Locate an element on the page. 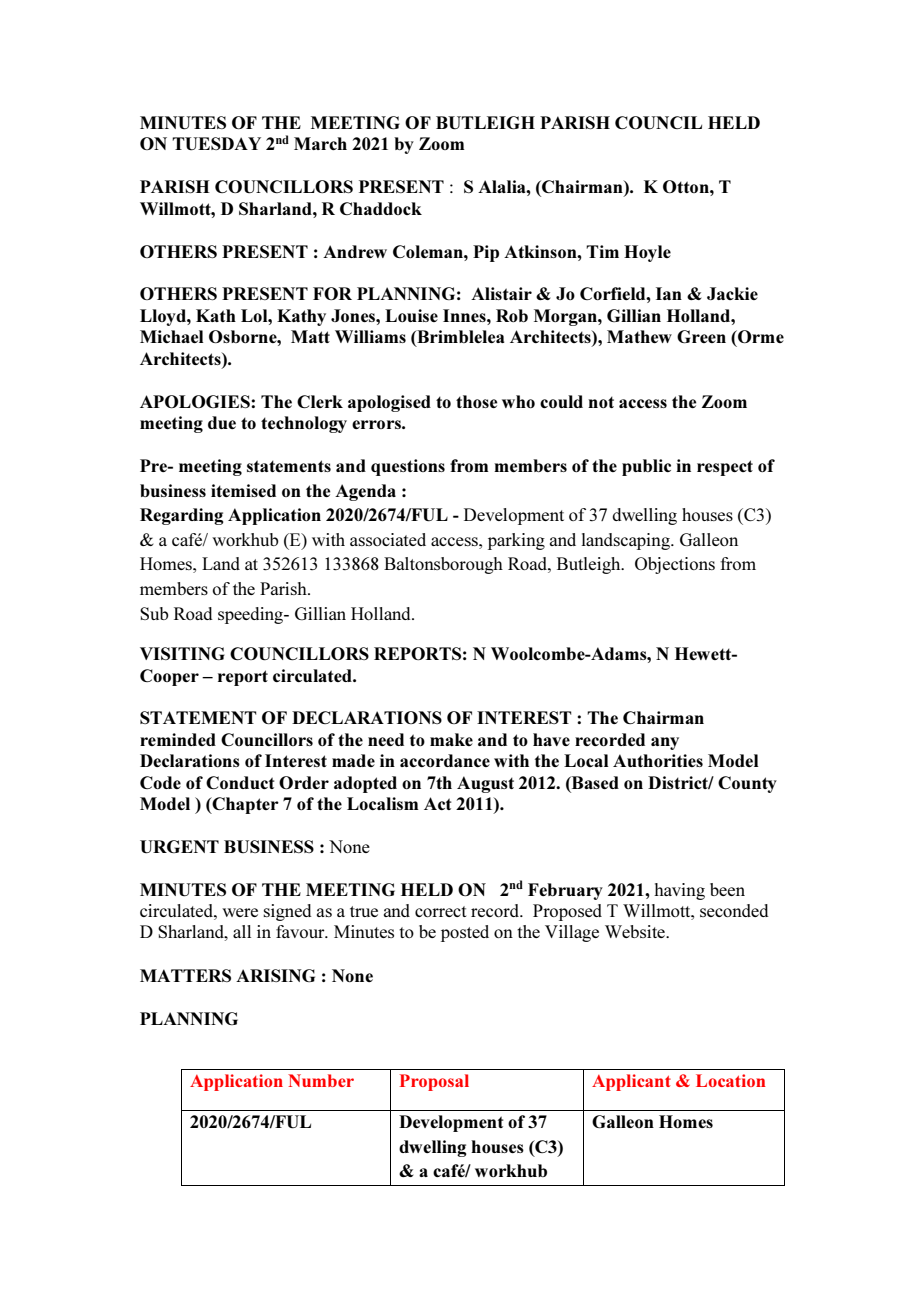 The width and height of the page is (924, 1308). Pip is located at coordinates (486, 253).
